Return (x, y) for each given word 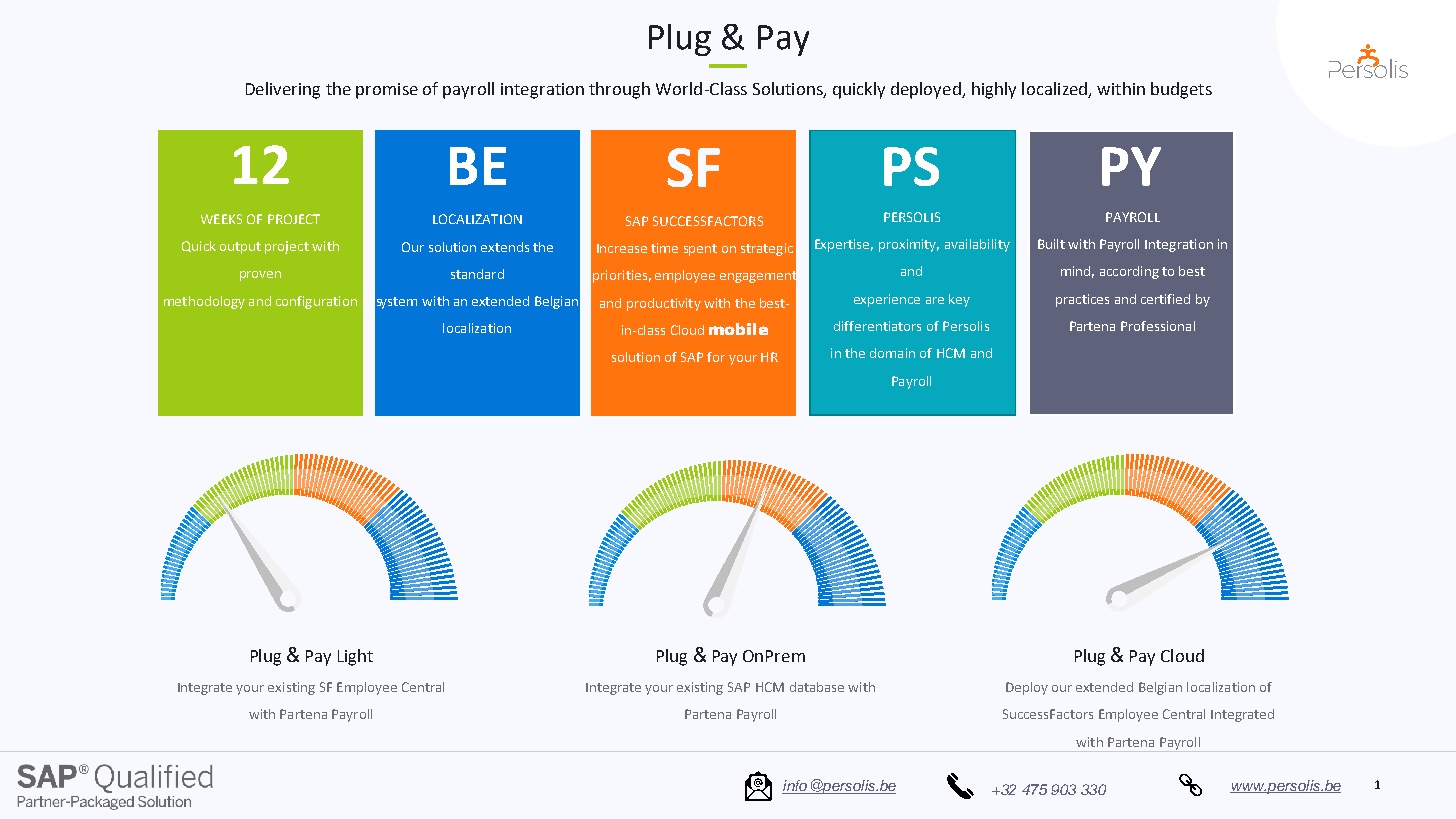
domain (892, 353)
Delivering (283, 90)
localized (1055, 90)
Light (355, 657)
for (716, 357)
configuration (316, 302)
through (619, 90)
